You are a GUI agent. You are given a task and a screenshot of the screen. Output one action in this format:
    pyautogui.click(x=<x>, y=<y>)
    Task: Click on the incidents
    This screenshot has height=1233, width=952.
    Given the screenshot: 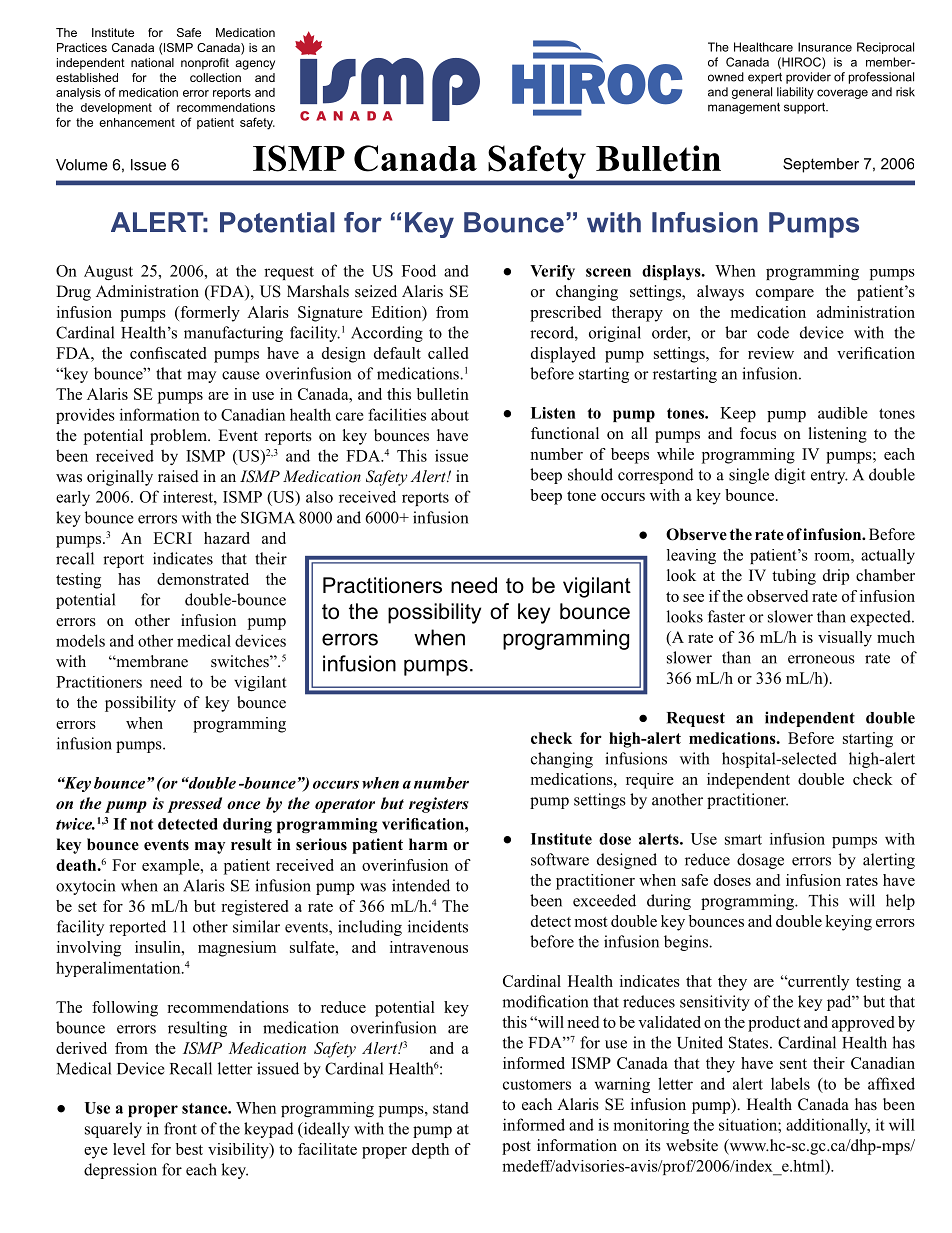 What is the action you would take?
    pyautogui.click(x=438, y=926)
